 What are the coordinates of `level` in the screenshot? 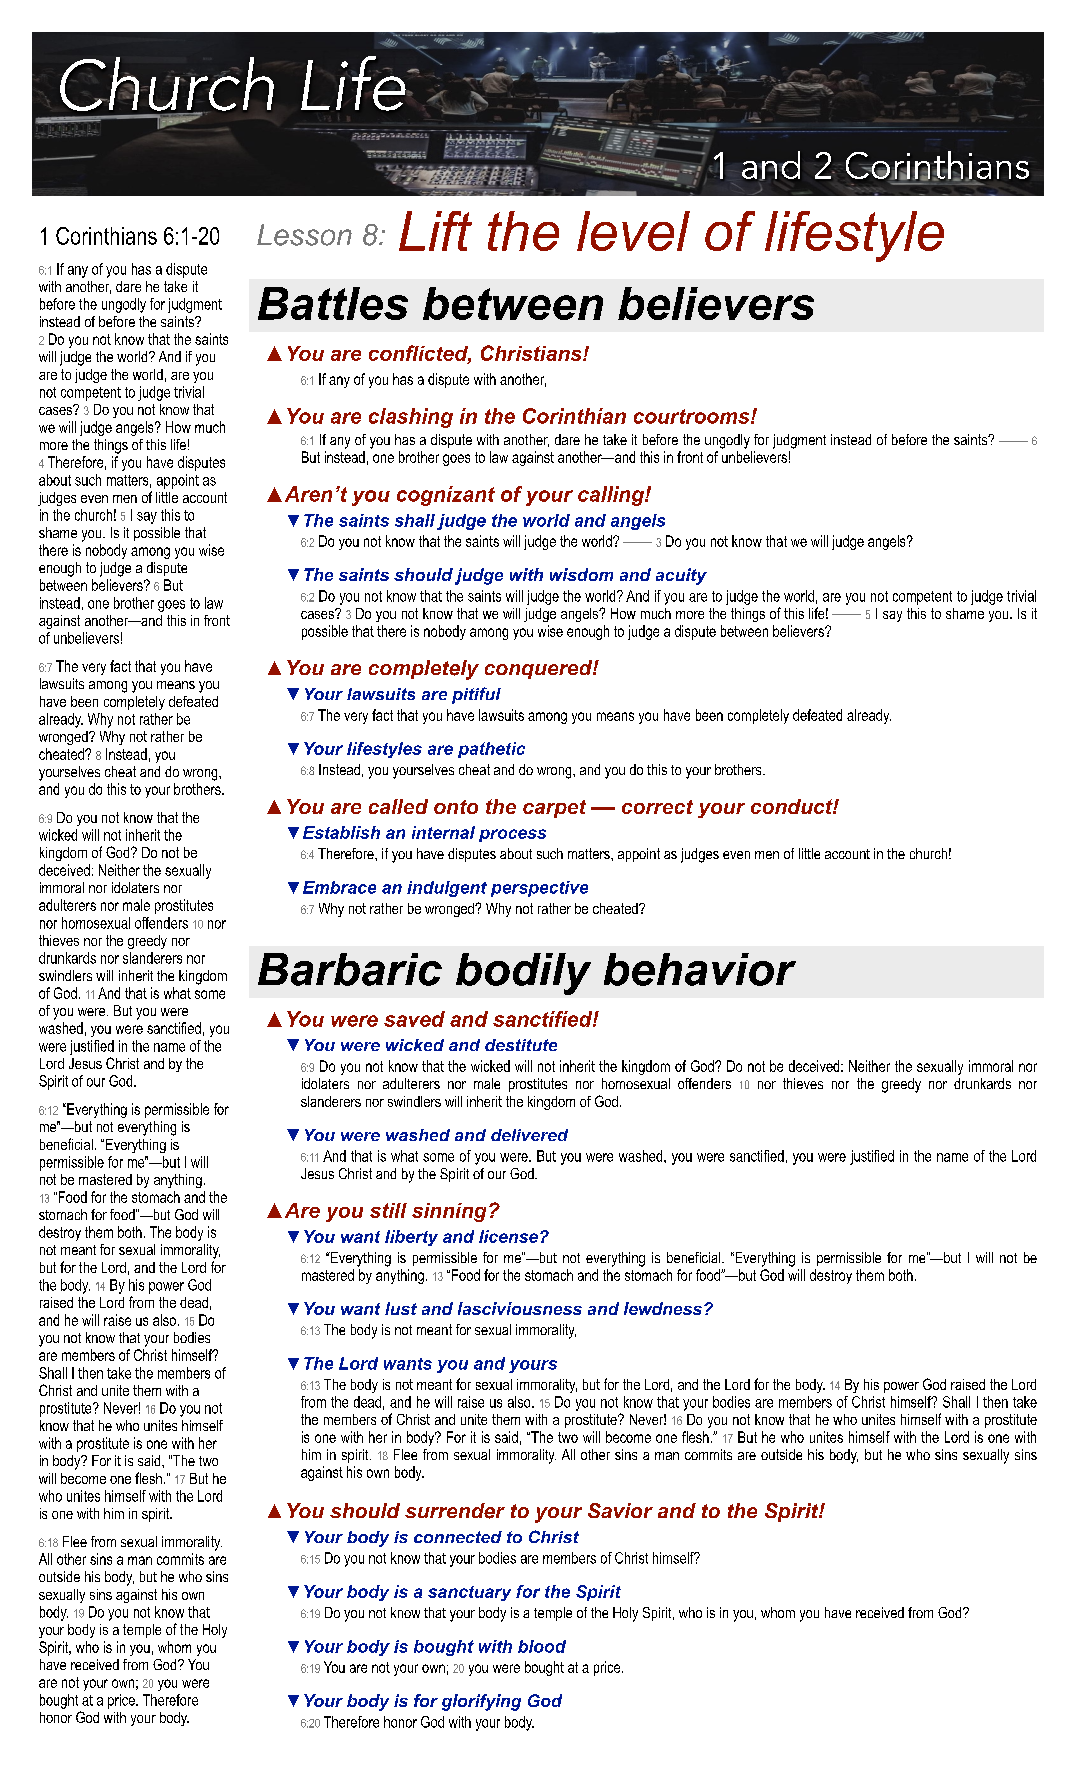 It's located at (633, 231).
